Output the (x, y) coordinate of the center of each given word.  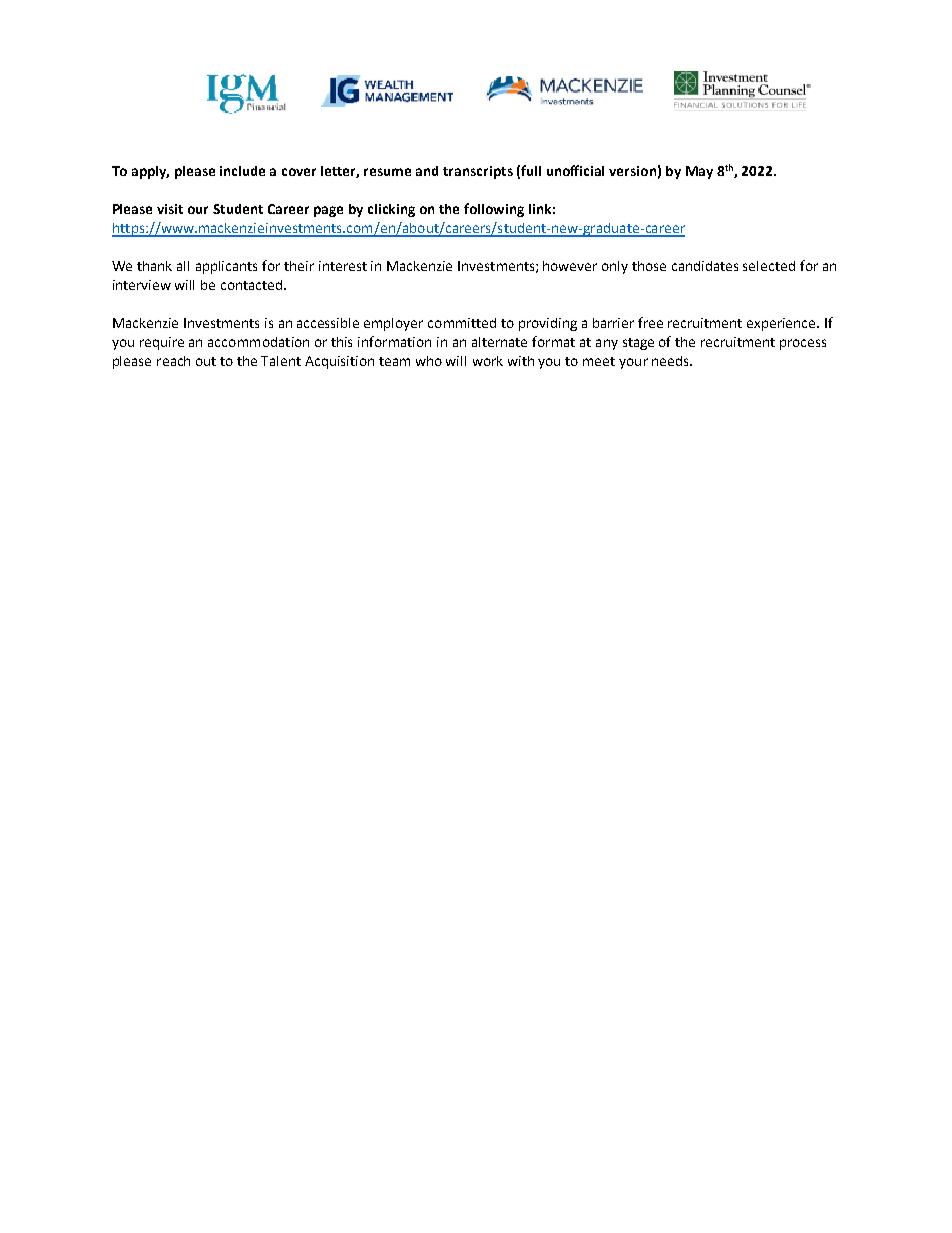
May (699, 172)
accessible (328, 323)
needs (671, 361)
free (650, 322)
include (242, 171)
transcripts (478, 172)
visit (170, 209)
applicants (226, 267)
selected (769, 266)
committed (462, 323)
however (570, 266)
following (494, 210)
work (488, 361)
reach (173, 361)
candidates (705, 266)
